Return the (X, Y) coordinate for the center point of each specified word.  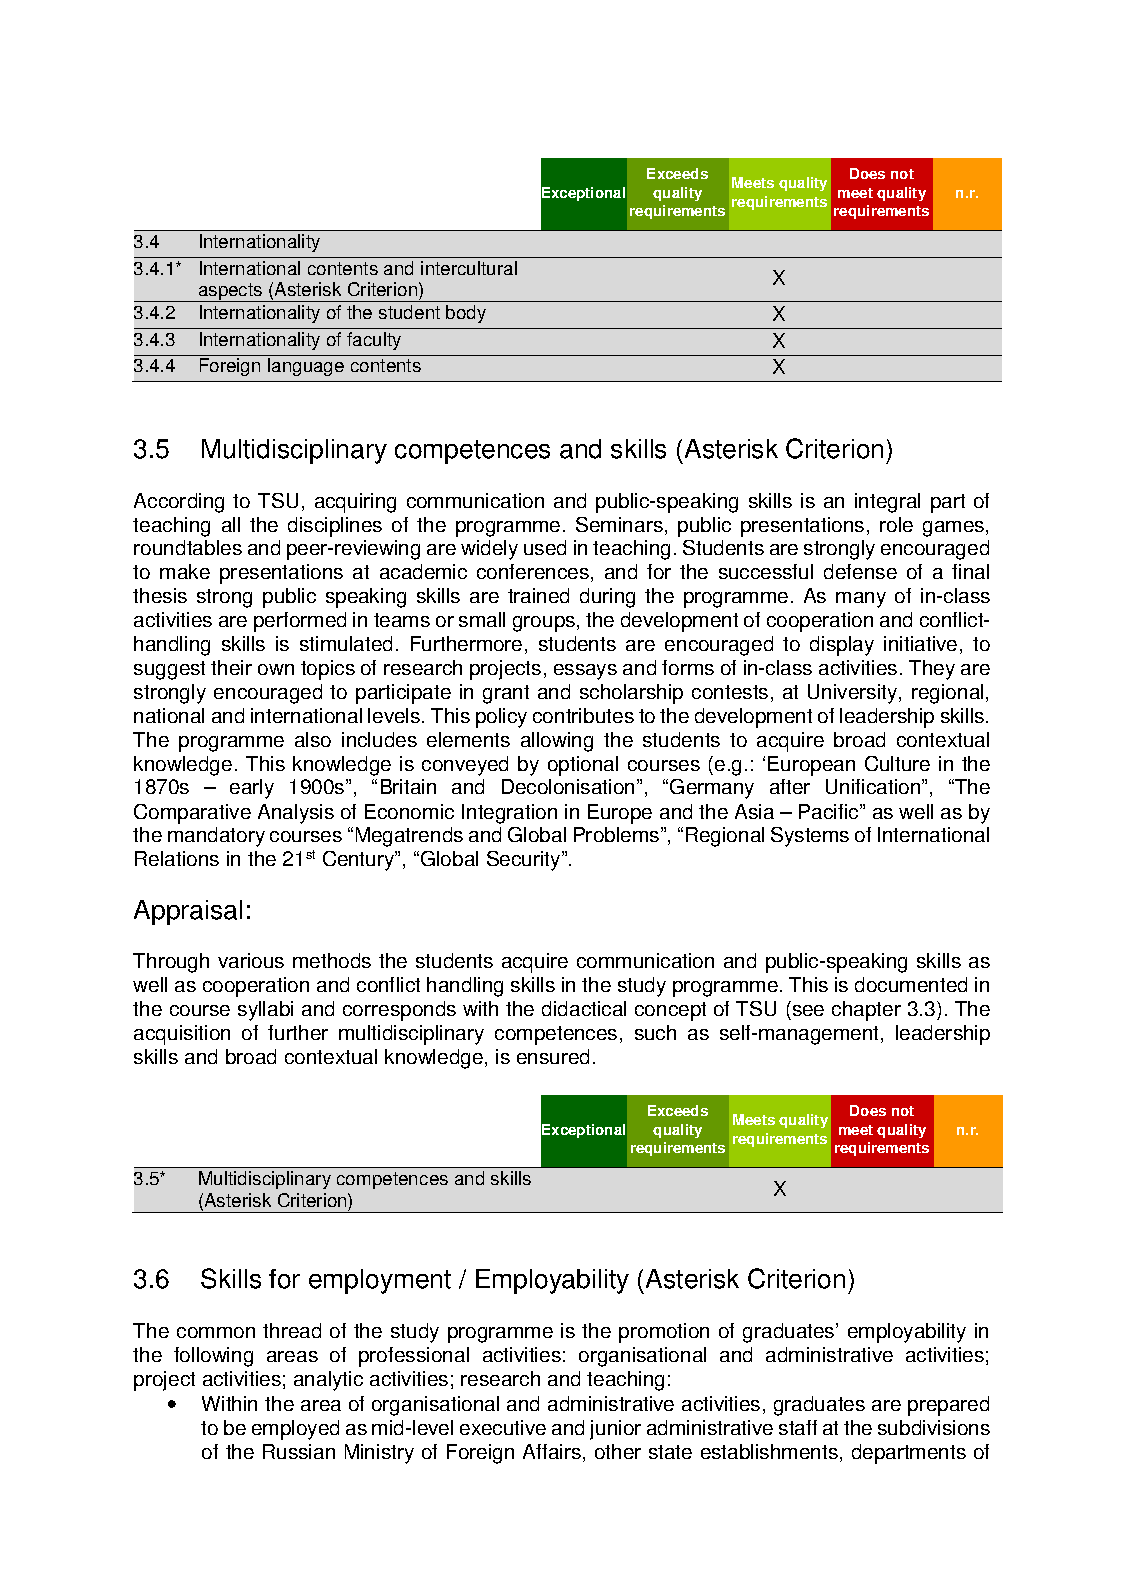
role (896, 524)
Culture (897, 763)
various (251, 960)
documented (911, 984)
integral (887, 503)
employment (380, 1281)
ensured (553, 1056)
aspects (230, 292)
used (545, 547)
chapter (866, 1011)
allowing (557, 742)
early (252, 789)
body (466, 314)
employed (295, 1430)
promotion (664, 1333)
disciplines (335, 527)
